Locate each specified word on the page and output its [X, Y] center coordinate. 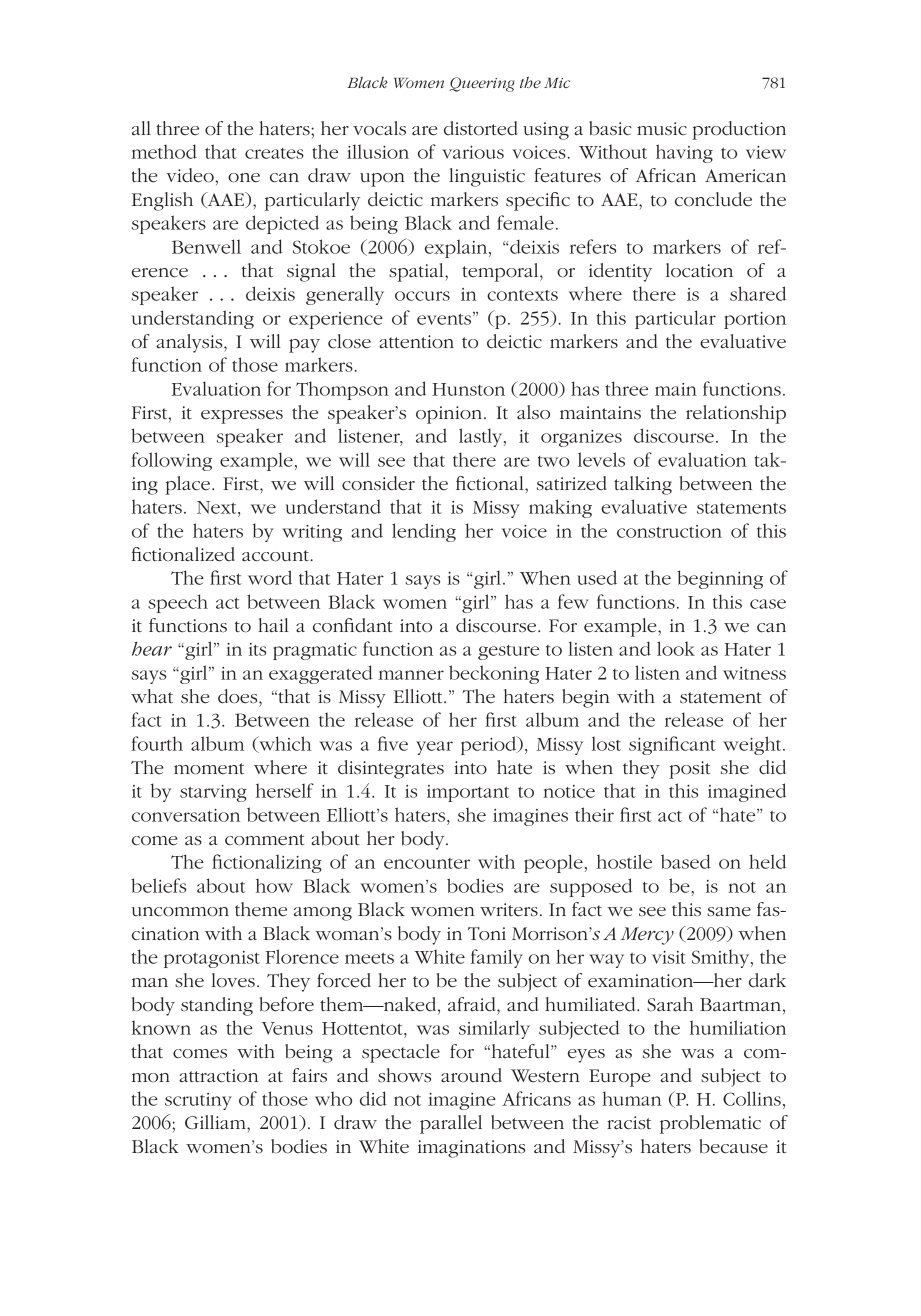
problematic [710, 1124]
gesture [508, 652]
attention [416, 342]
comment [264, 840]
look [676, 648]
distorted [481, 128]
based [686, 861]
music [662, 128]
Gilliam [216, 1122]
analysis [190, 343]
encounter [427, 863]
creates [274, 153]
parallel [451, 1124]
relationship [736, 414]
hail [273, 625]
